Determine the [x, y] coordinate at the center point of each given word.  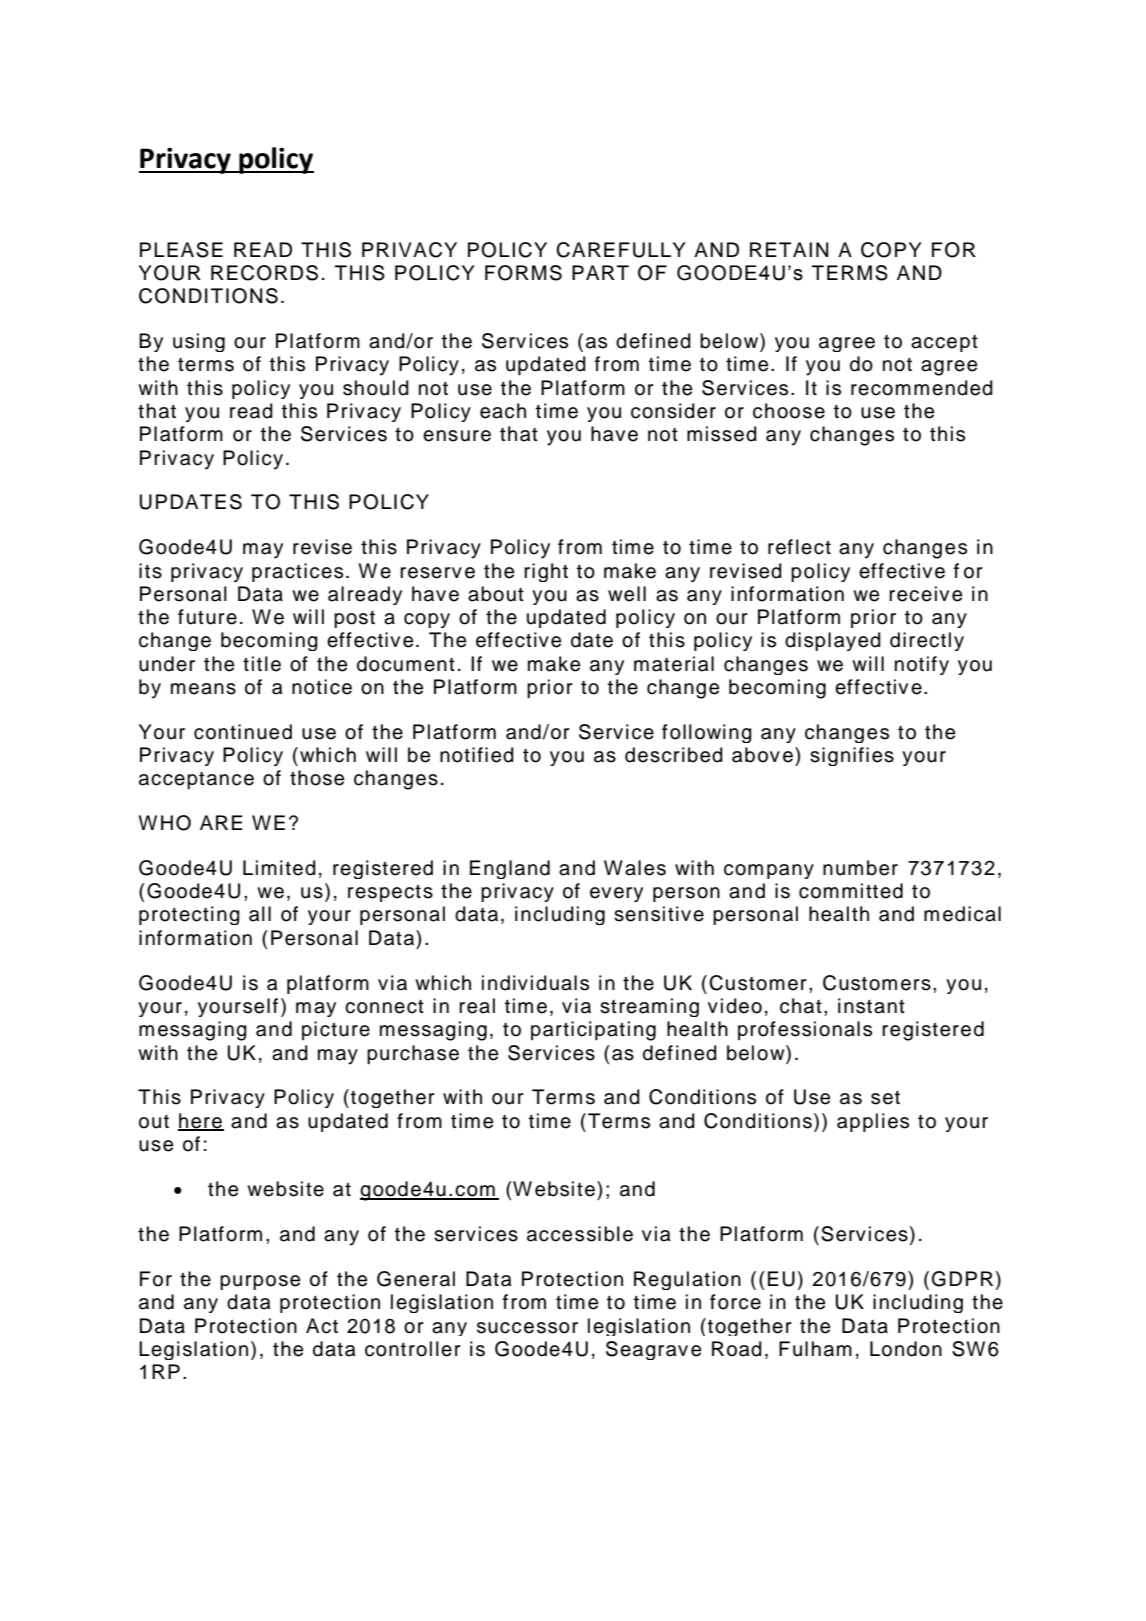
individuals [535, 983]
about [496, 594]
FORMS [523, 273]
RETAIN [789, 249]
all [260, 914]
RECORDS [264, 273]
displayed [833, 641]
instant [871, 1006]
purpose [260, 1282]
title [262, 664]
